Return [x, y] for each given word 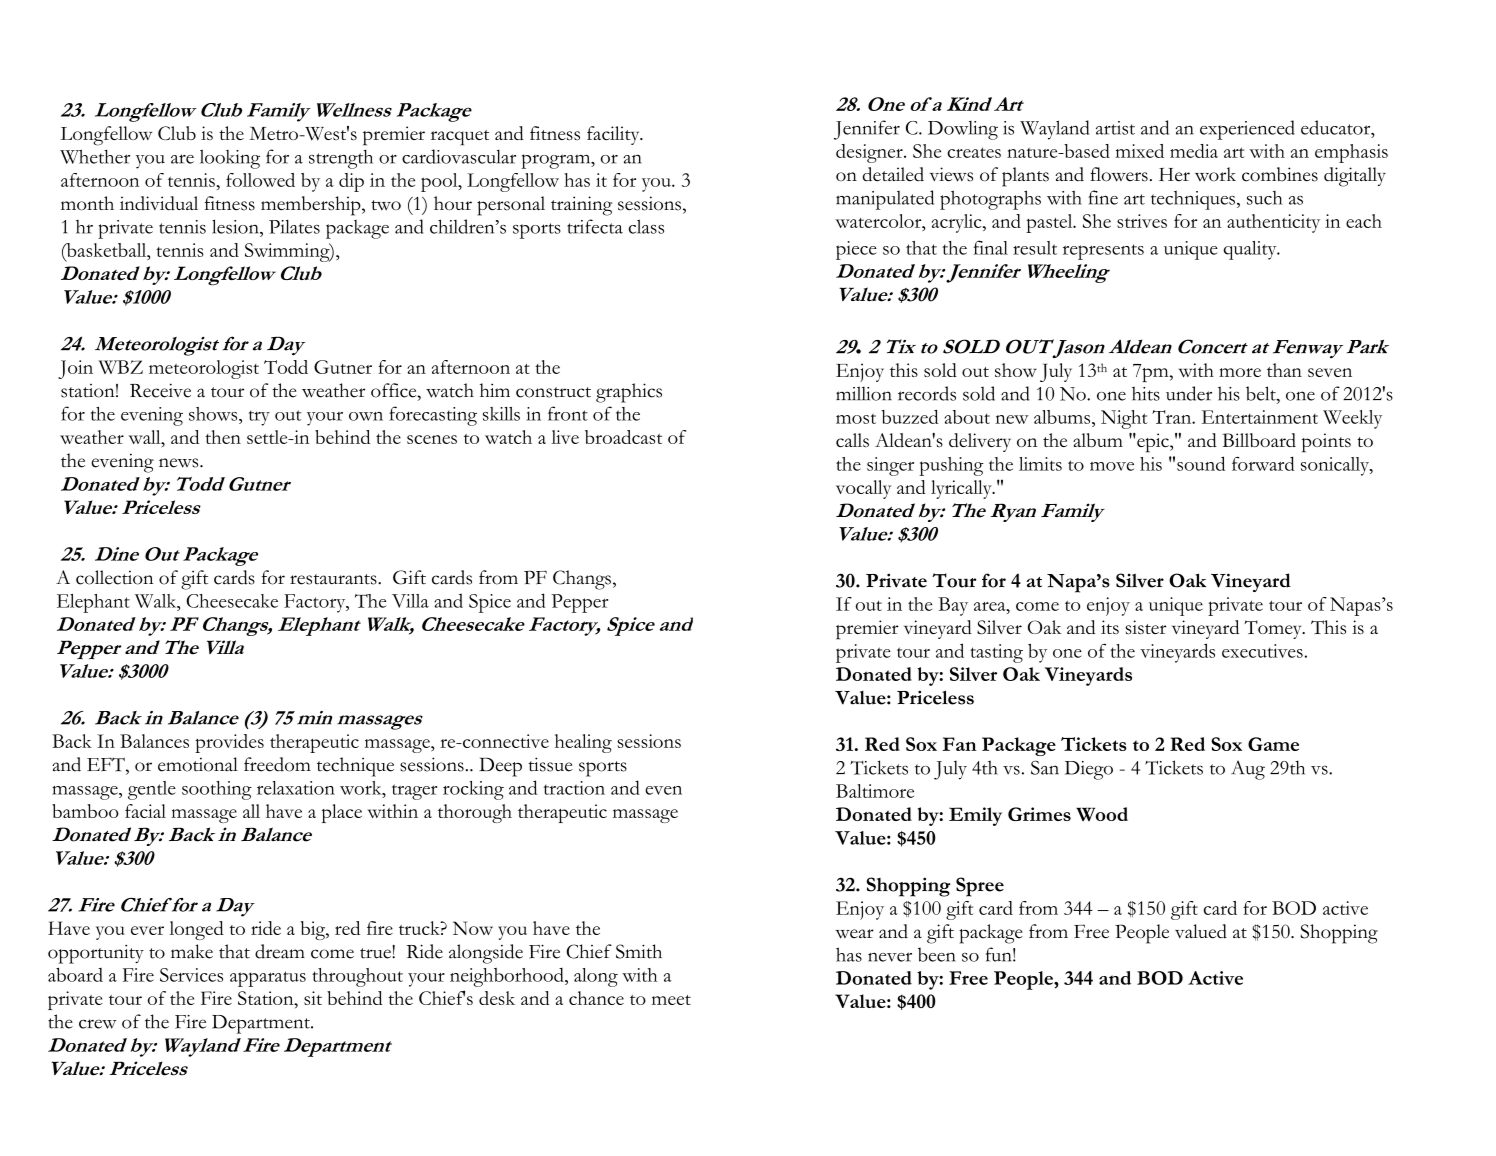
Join [75, 369]
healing [583, 743]
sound [1201, 463]
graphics [629, 393]
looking [230, 159]
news [180, 463]
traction [574, 788]
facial [145, 811]
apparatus [268, 979]
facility [614, 135]
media [1194, 151]
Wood [1102, 814]
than [1284, 370]
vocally [863, 489]
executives [1262, 651]
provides [229, 743]
